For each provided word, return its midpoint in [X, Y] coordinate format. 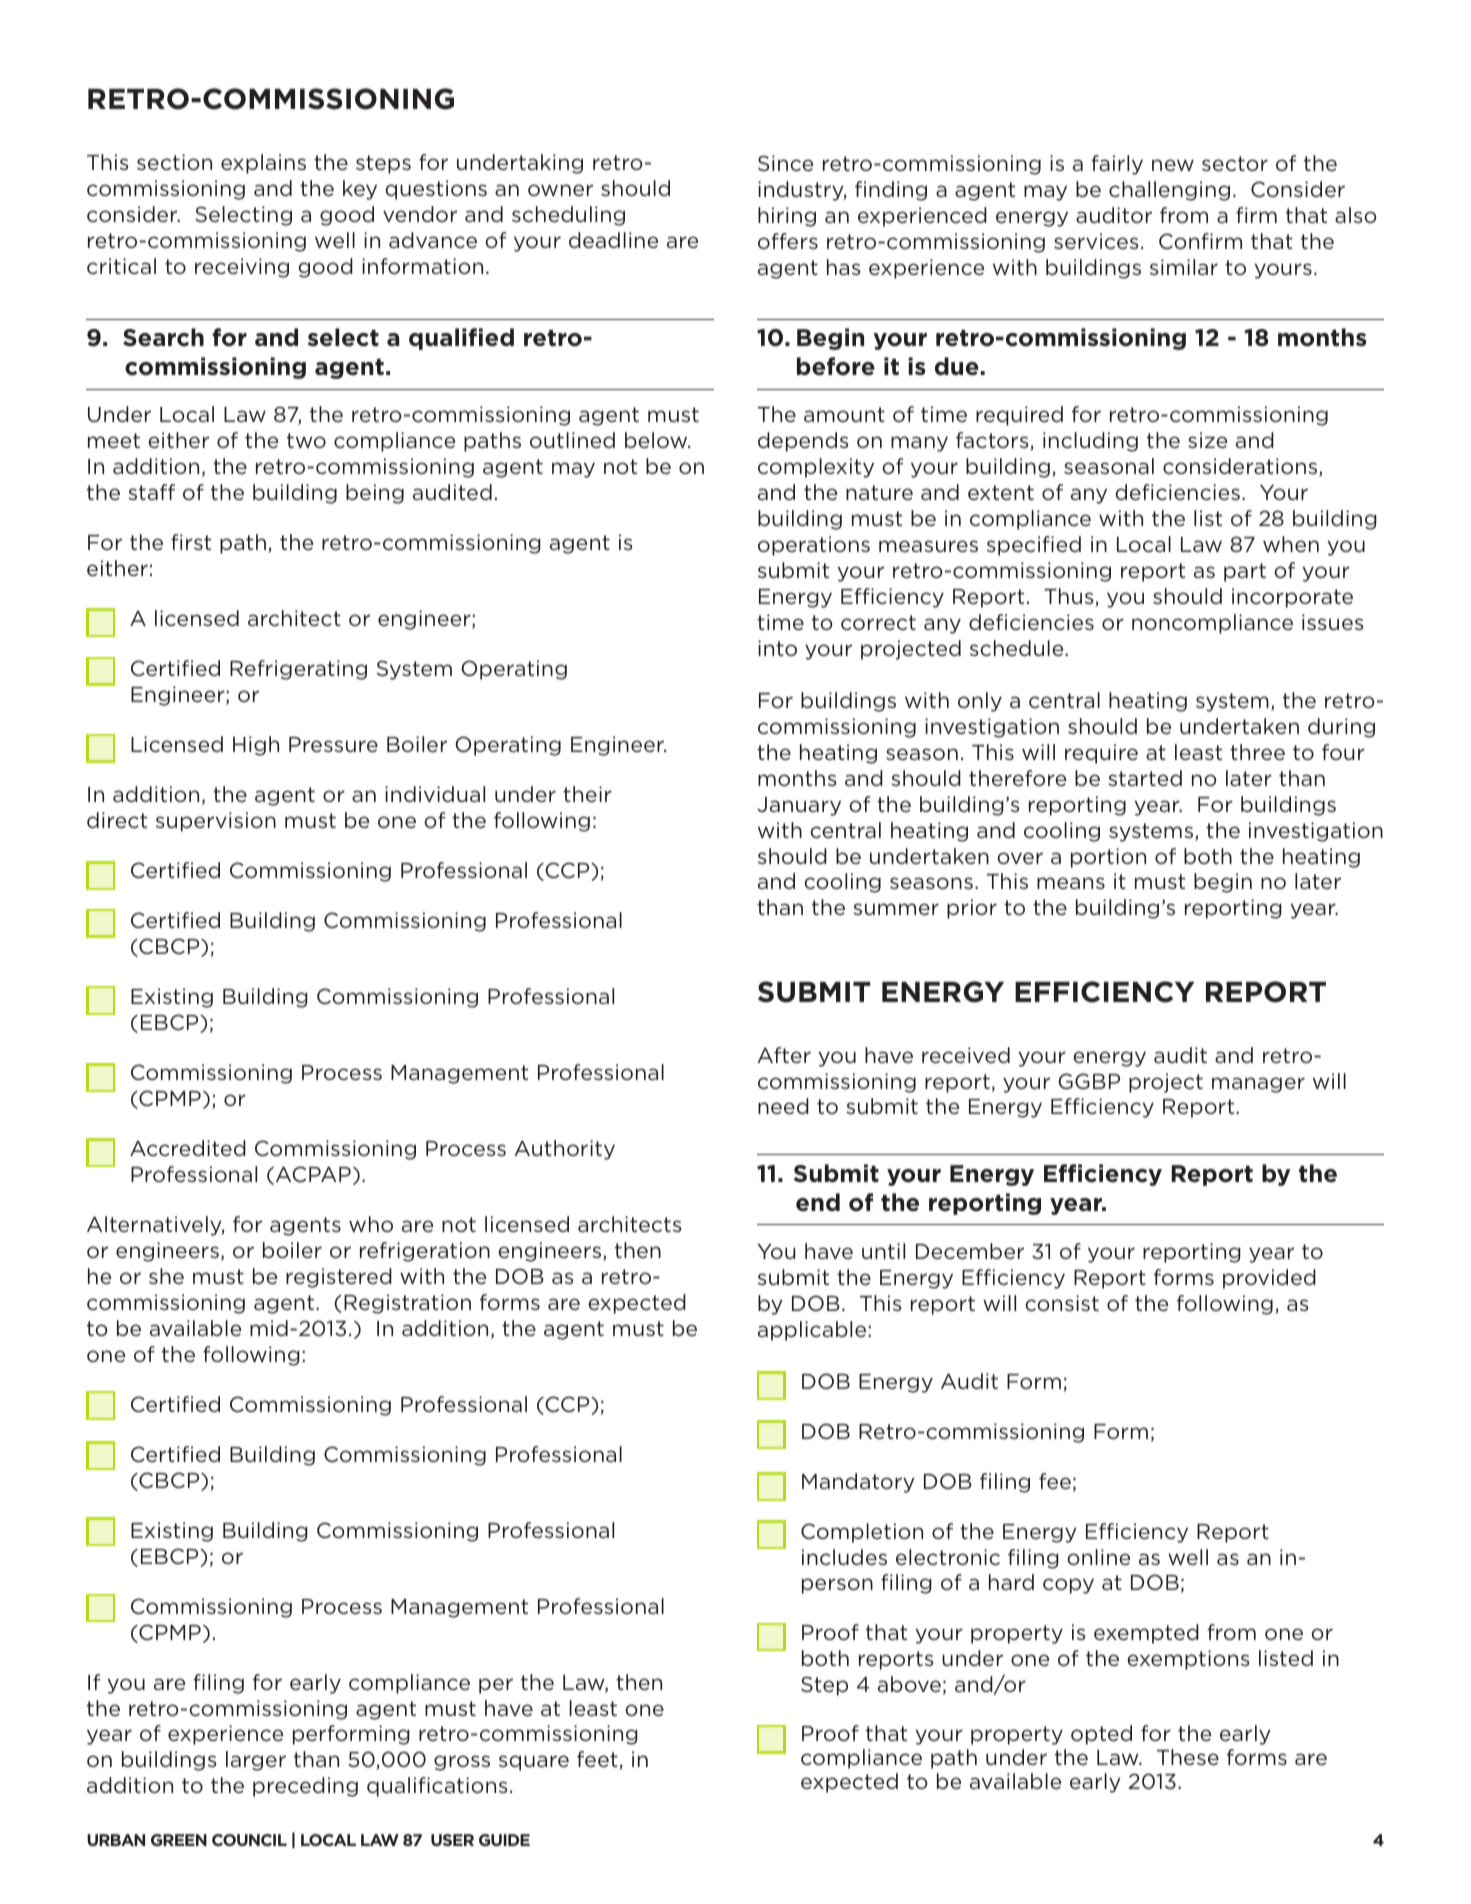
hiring [787, 217]
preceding [305, 1787]
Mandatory [858, 1483]
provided [1269, 1279]
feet [597, 1759]
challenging [1169, 191]
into [777, 648]
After [784, 1055]
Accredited [188, 1148]
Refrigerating [298, 670]
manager [1258, 1085]
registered [339, 1278]
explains [263, 164]
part [1245, 572]
